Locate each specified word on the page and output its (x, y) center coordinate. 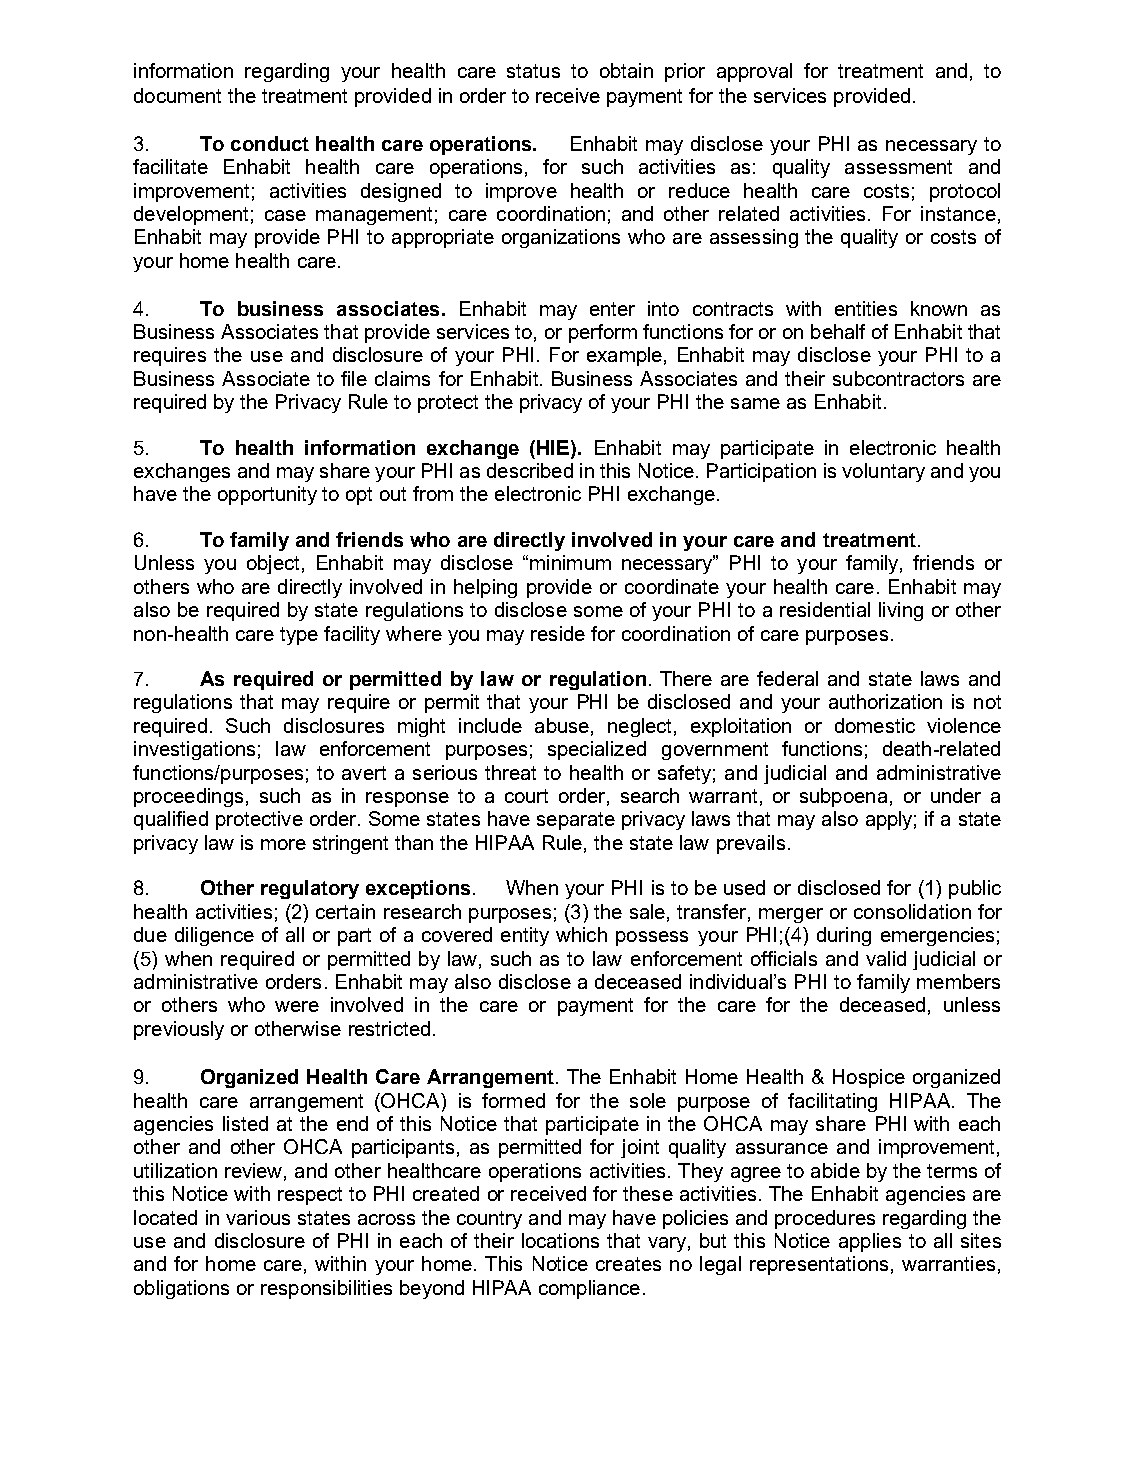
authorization (885, 701)
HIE (554, 447)
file (354, 378)
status (533, 71)
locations (560, 1240)
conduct (270, 143)
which (581, 934)
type (299, 636)
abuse (562, 725)
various (258, 1217)
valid (886, 958)
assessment (898, 167)
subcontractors (898, 378)
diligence (214, 936)
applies (870, 1242)
